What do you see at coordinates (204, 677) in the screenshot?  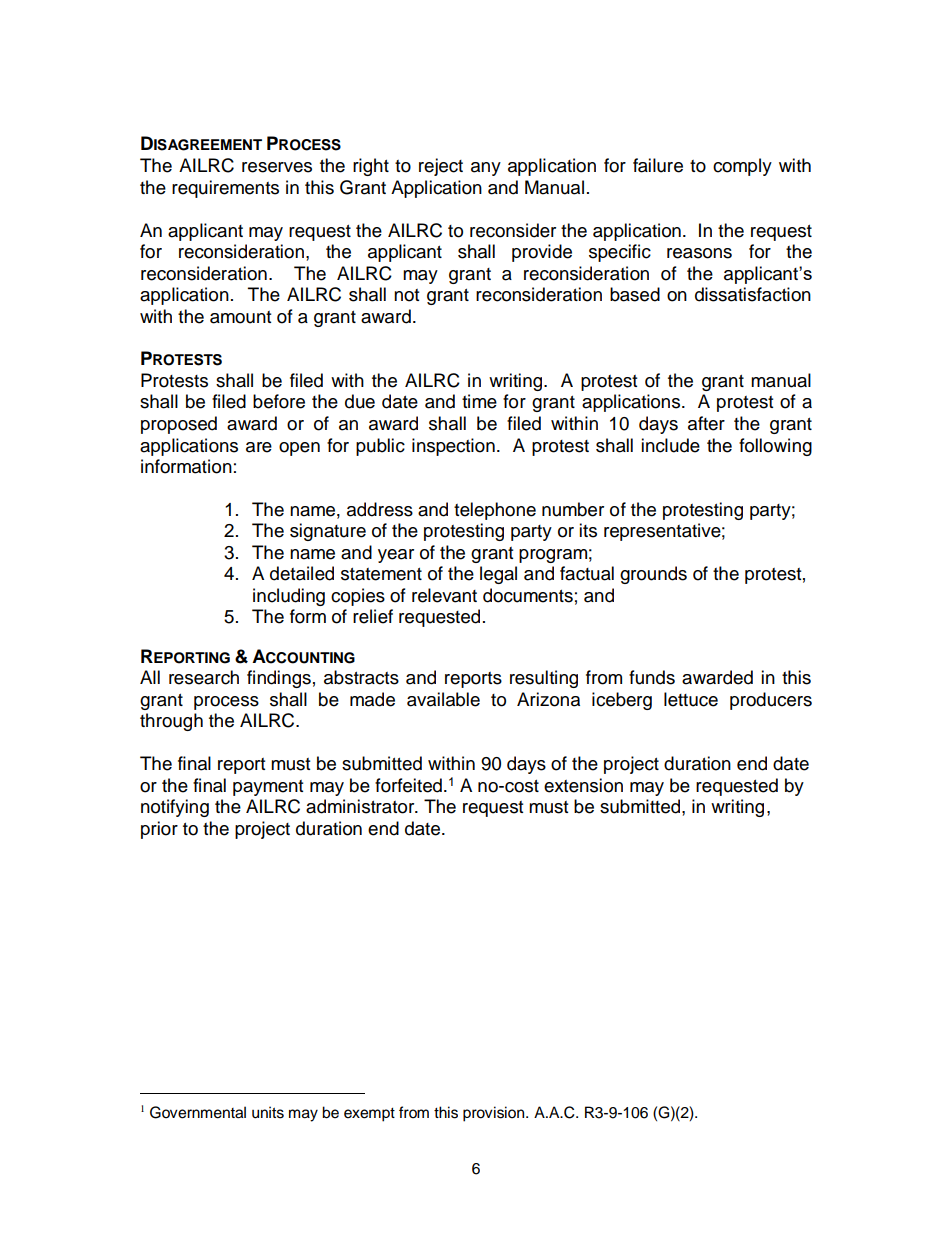 I see `research` at bounding box center [204, 677].
